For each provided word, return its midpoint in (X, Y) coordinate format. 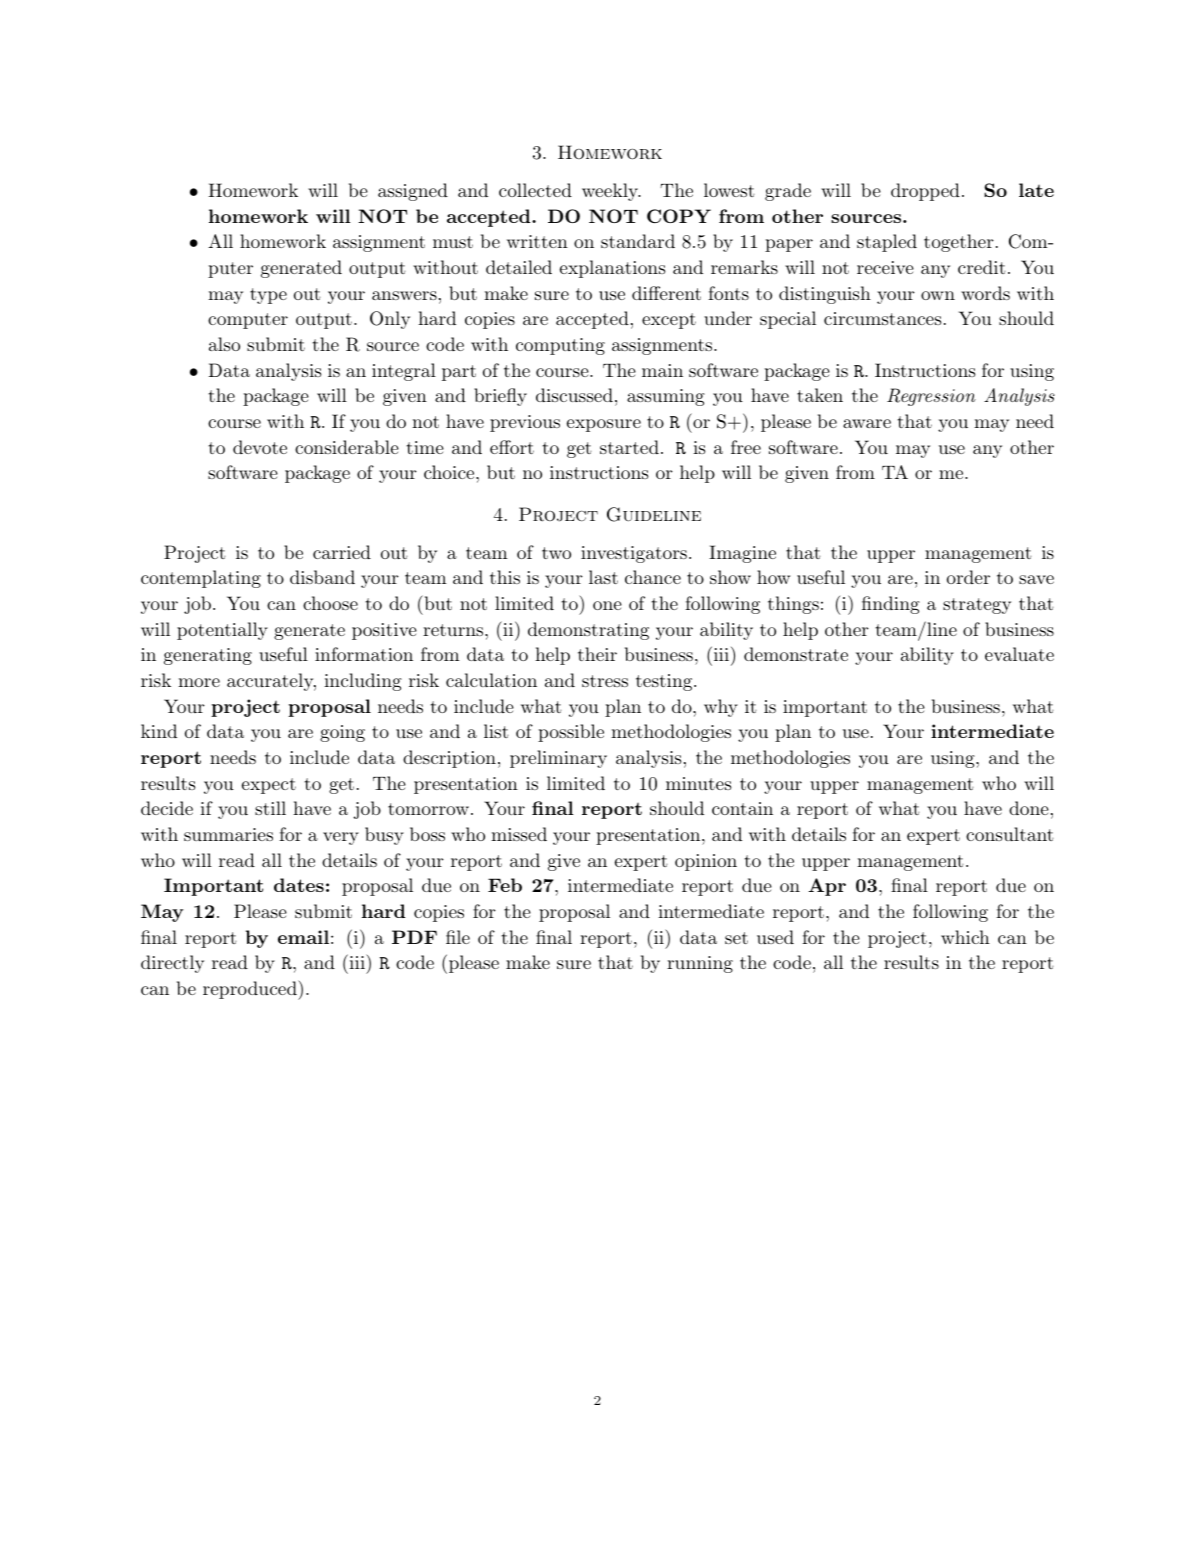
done (1029, 808)
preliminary (558, 759)
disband (322, 577)
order (968, 577)
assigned (413, 192)
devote (260, 447)
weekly (611, 192)
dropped (925, 192)
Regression (931, 397)
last (603, 577)
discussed (574, 395)
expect (269, 786)
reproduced (251, 990)
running (700, 964)
